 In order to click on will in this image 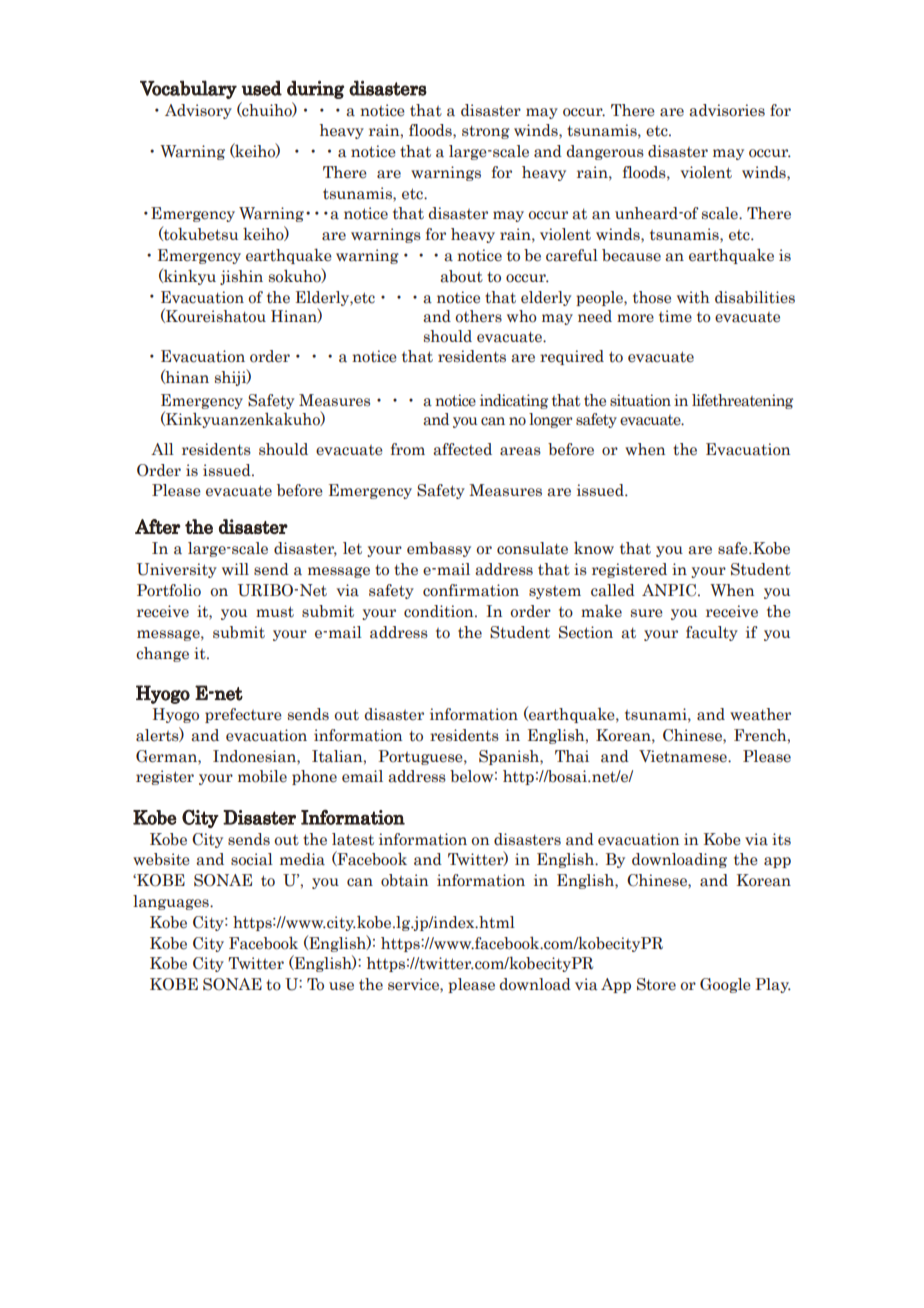, I will do `click(235, 569)`.
